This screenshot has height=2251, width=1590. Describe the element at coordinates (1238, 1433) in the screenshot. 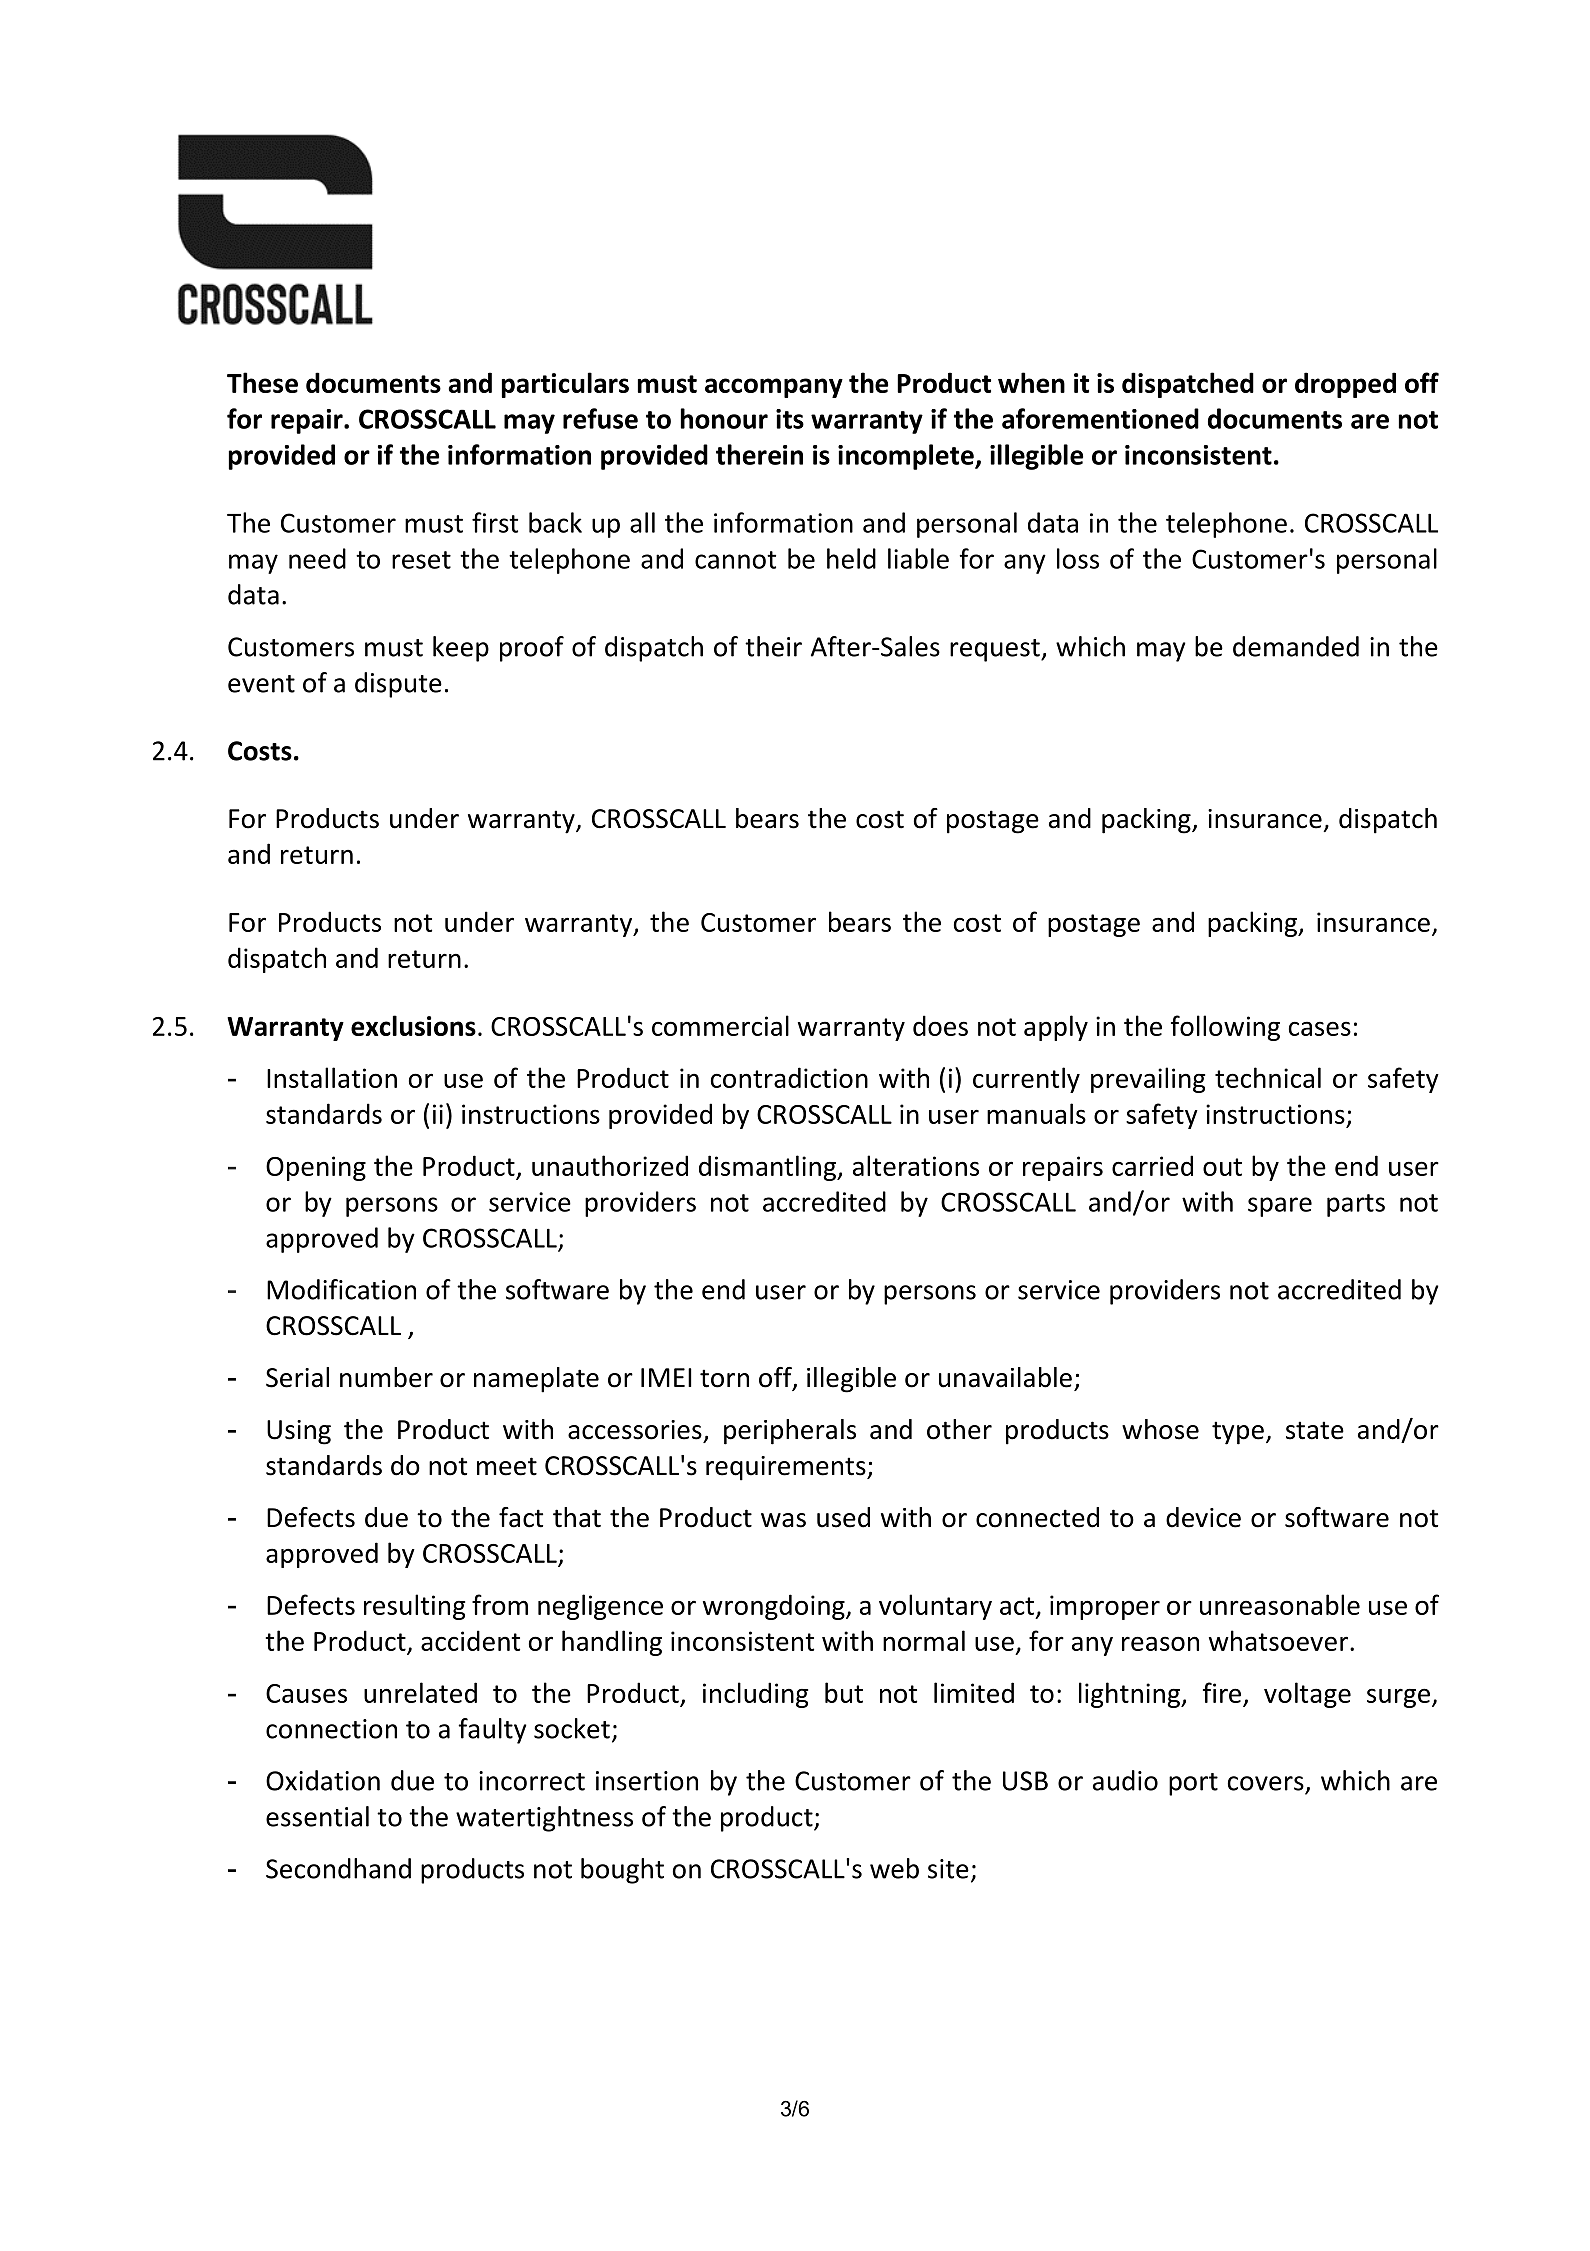

I see `type` at that location.
